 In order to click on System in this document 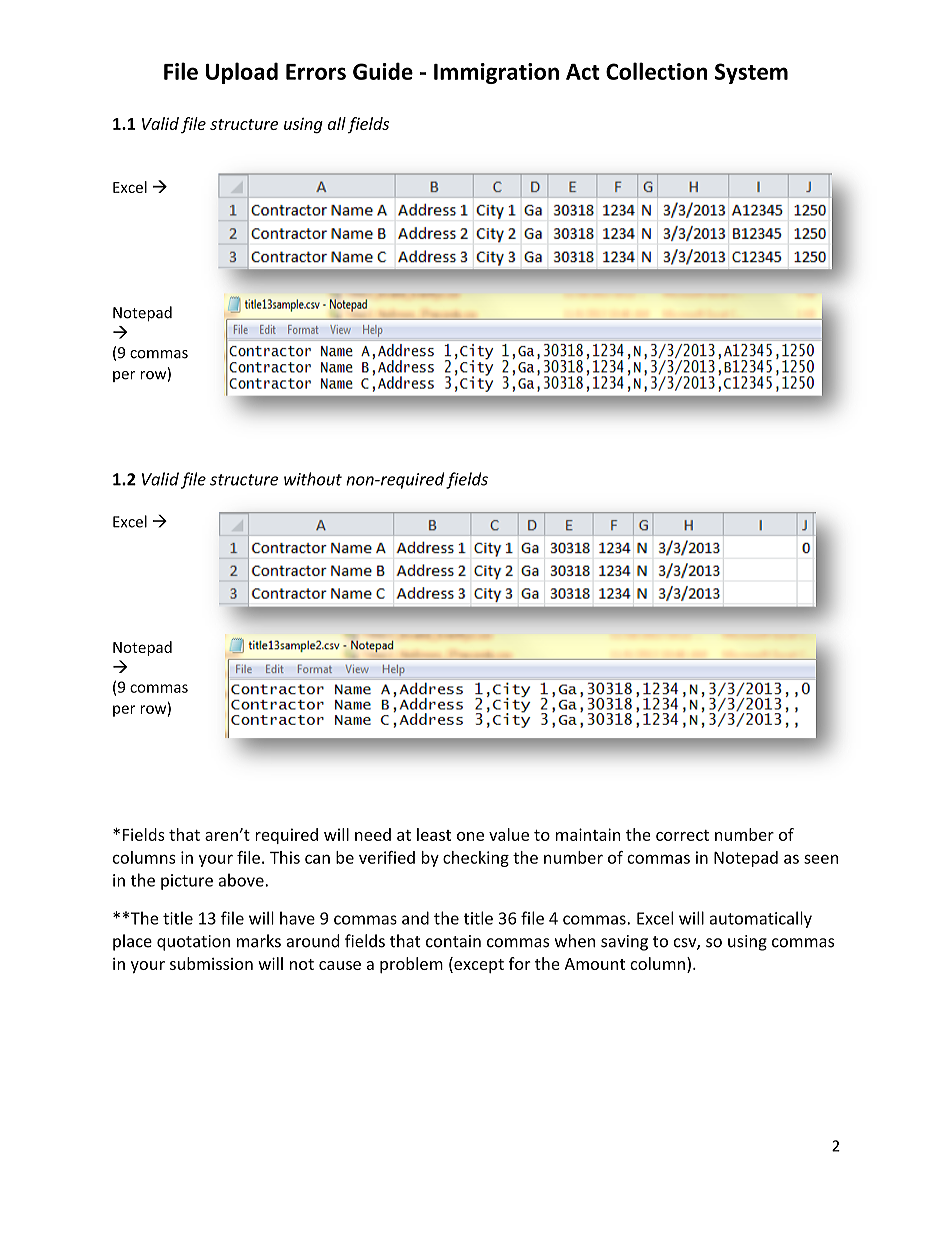, I will do `click(751, 73)`.
